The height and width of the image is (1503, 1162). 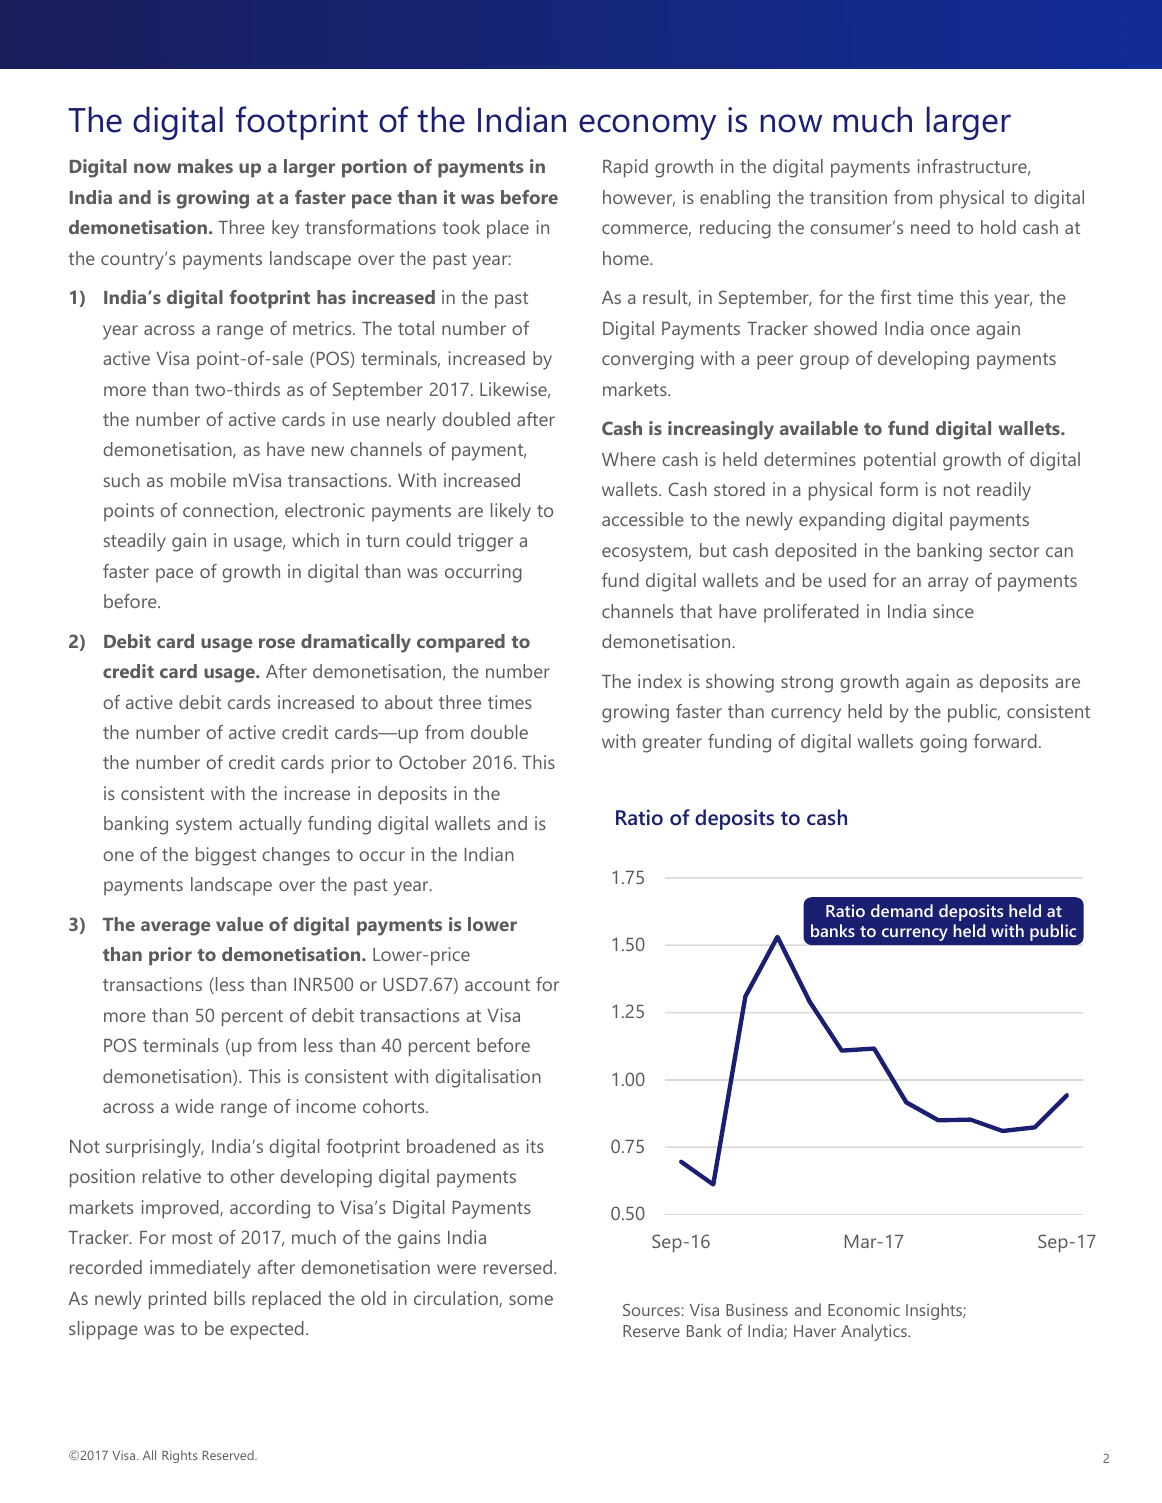 I want to click on average, so click(x=175, y=928).
